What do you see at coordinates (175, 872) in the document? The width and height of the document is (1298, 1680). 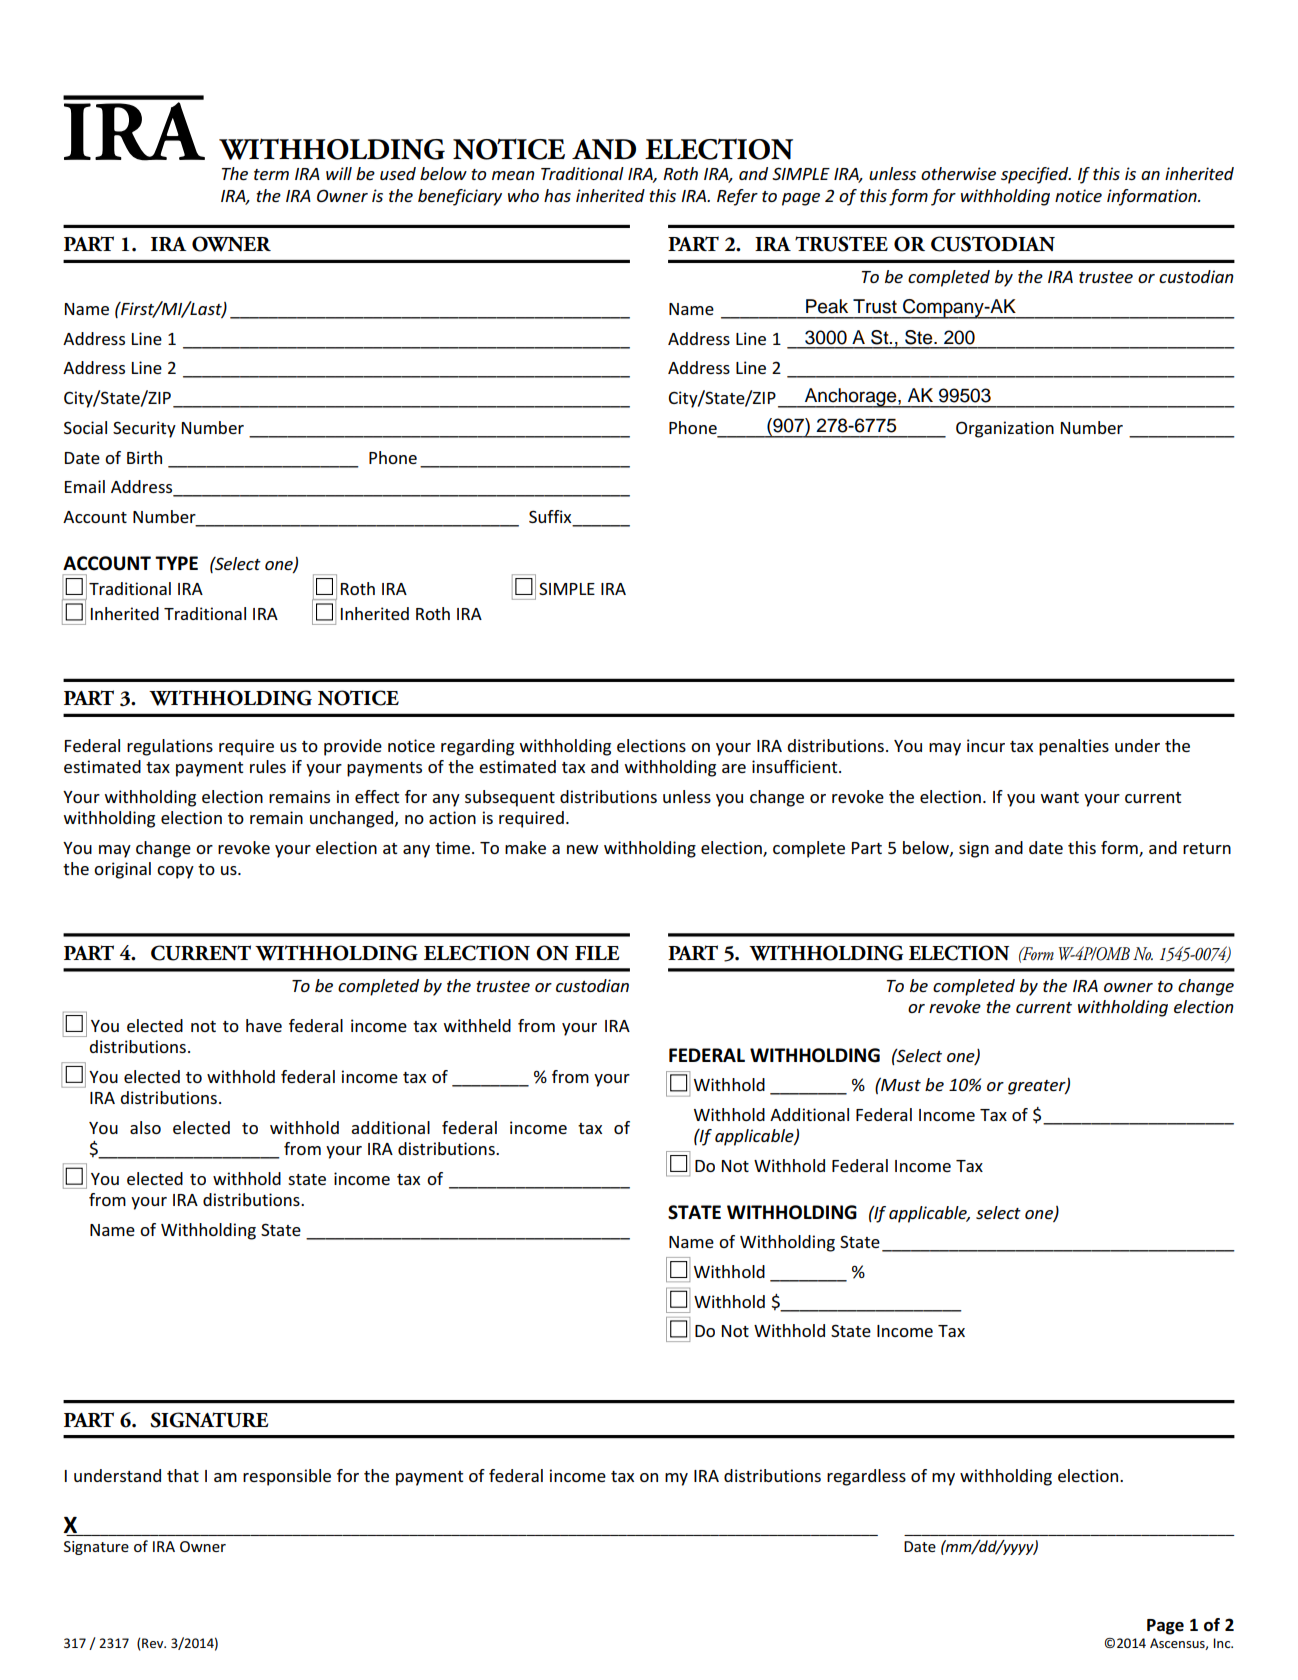 I see `copy` at bounding box center [175, 872].
